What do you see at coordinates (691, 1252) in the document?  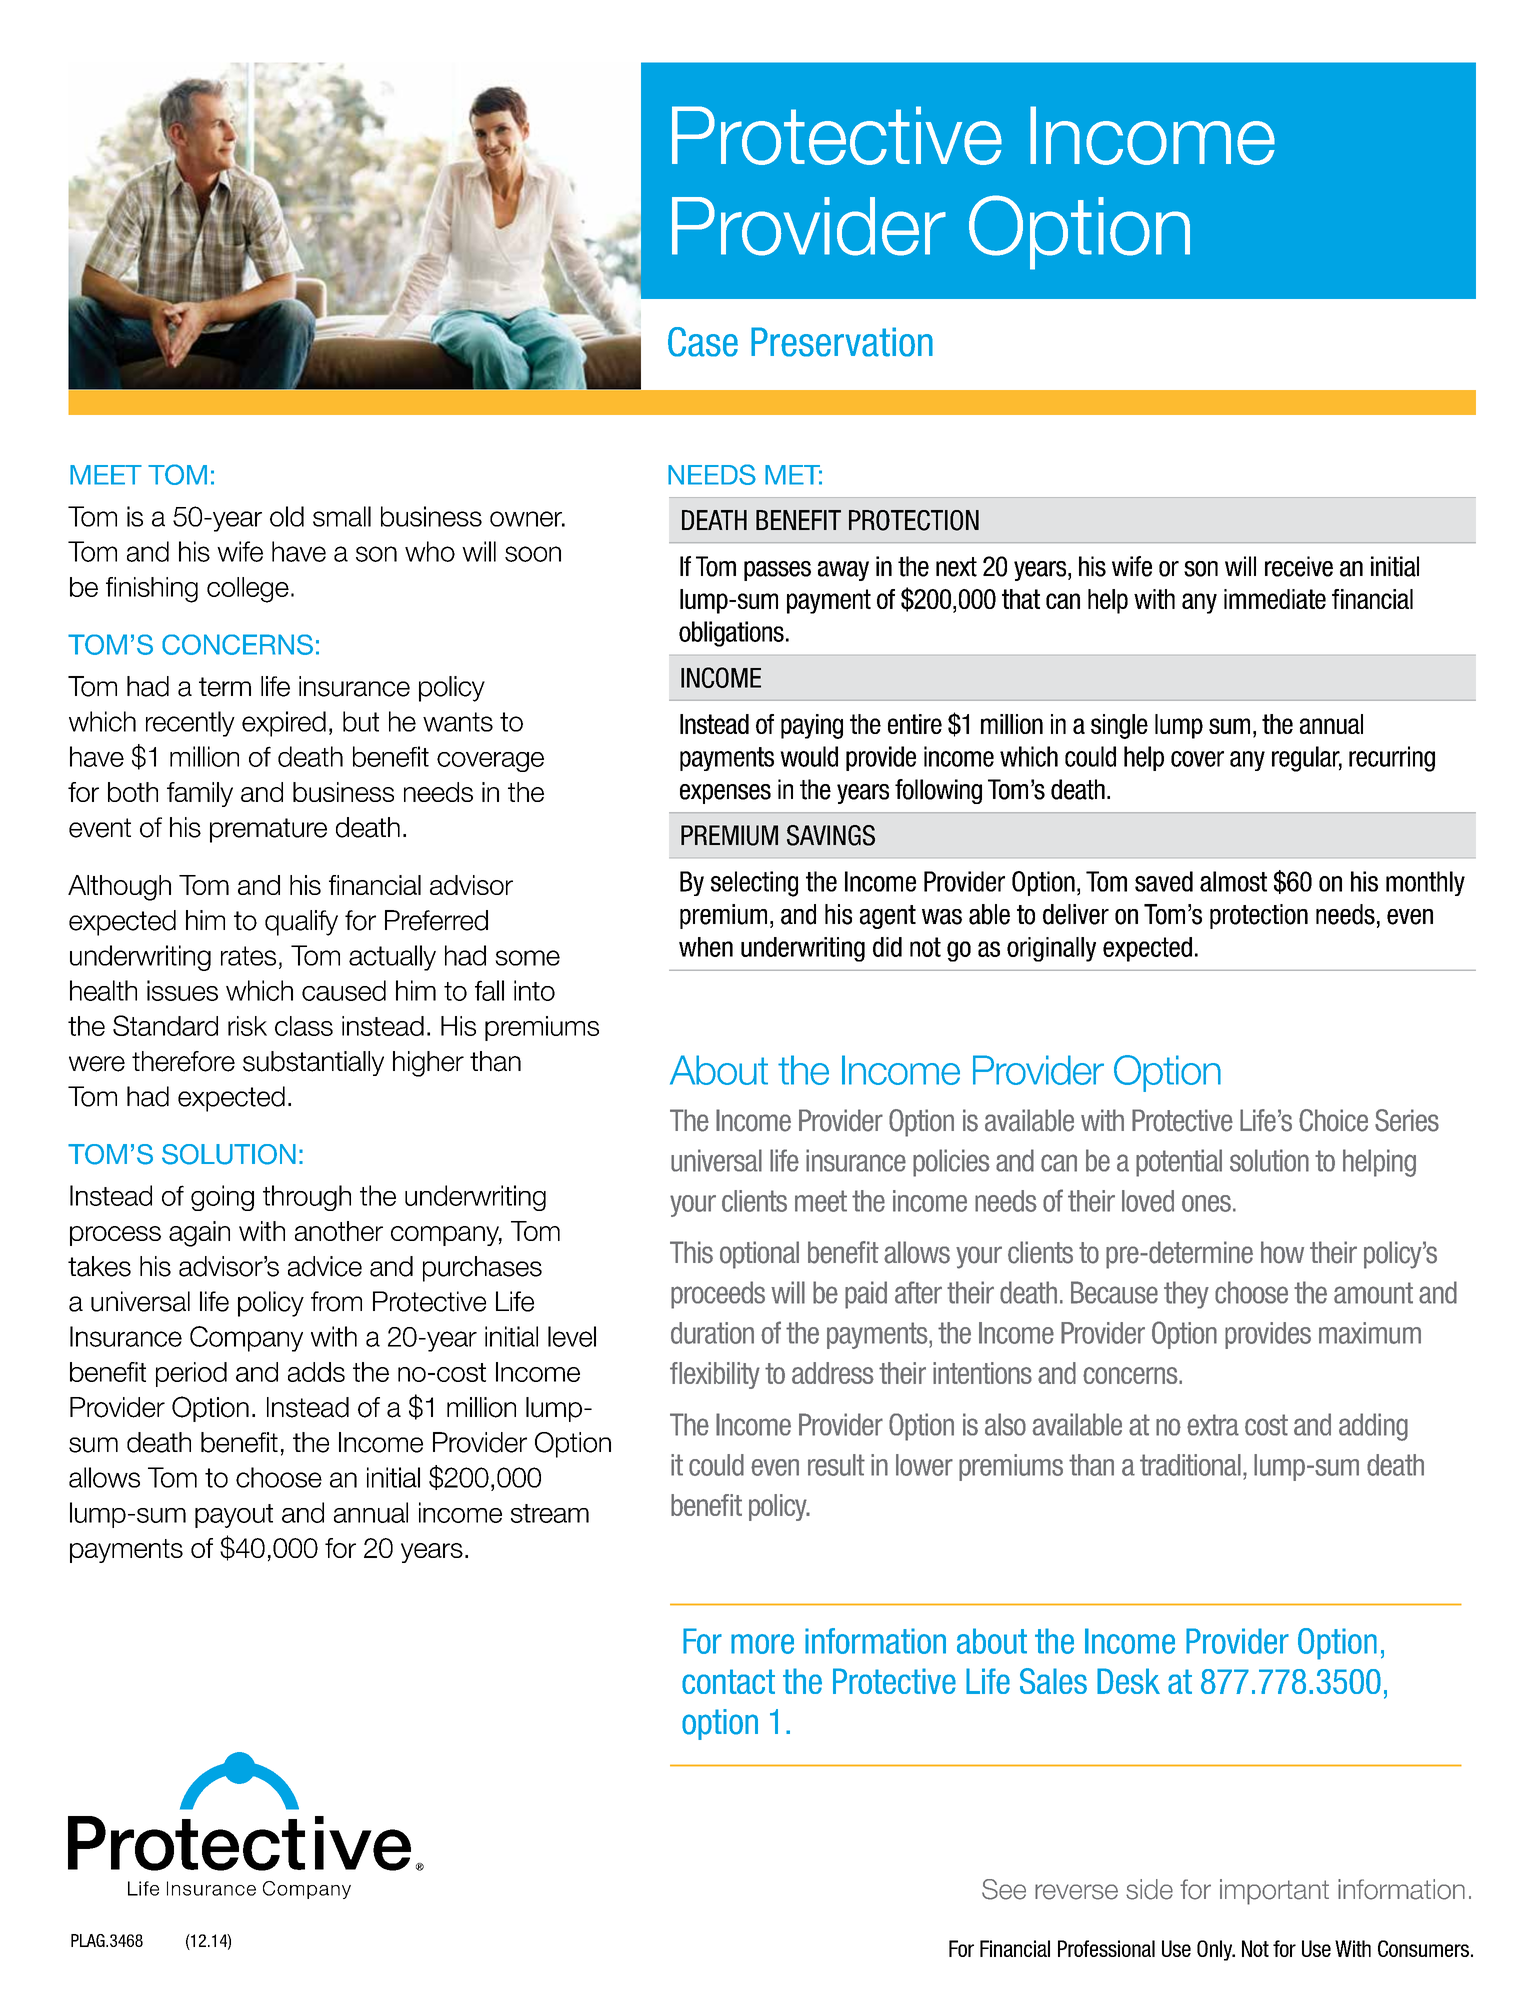 I see `This` at bounding box center [691, 1252].
